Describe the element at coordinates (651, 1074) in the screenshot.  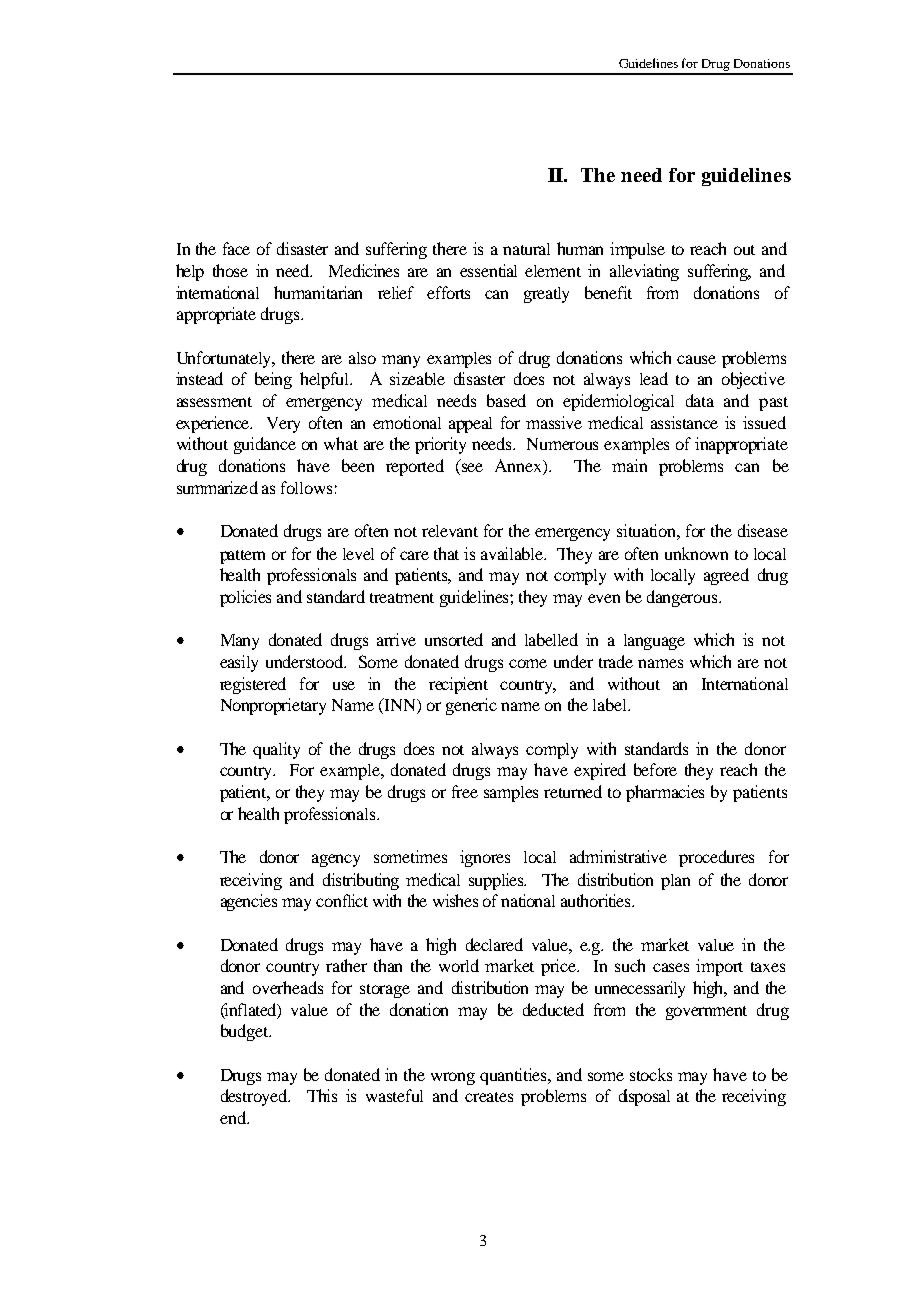
I see `stocks` at that location.
